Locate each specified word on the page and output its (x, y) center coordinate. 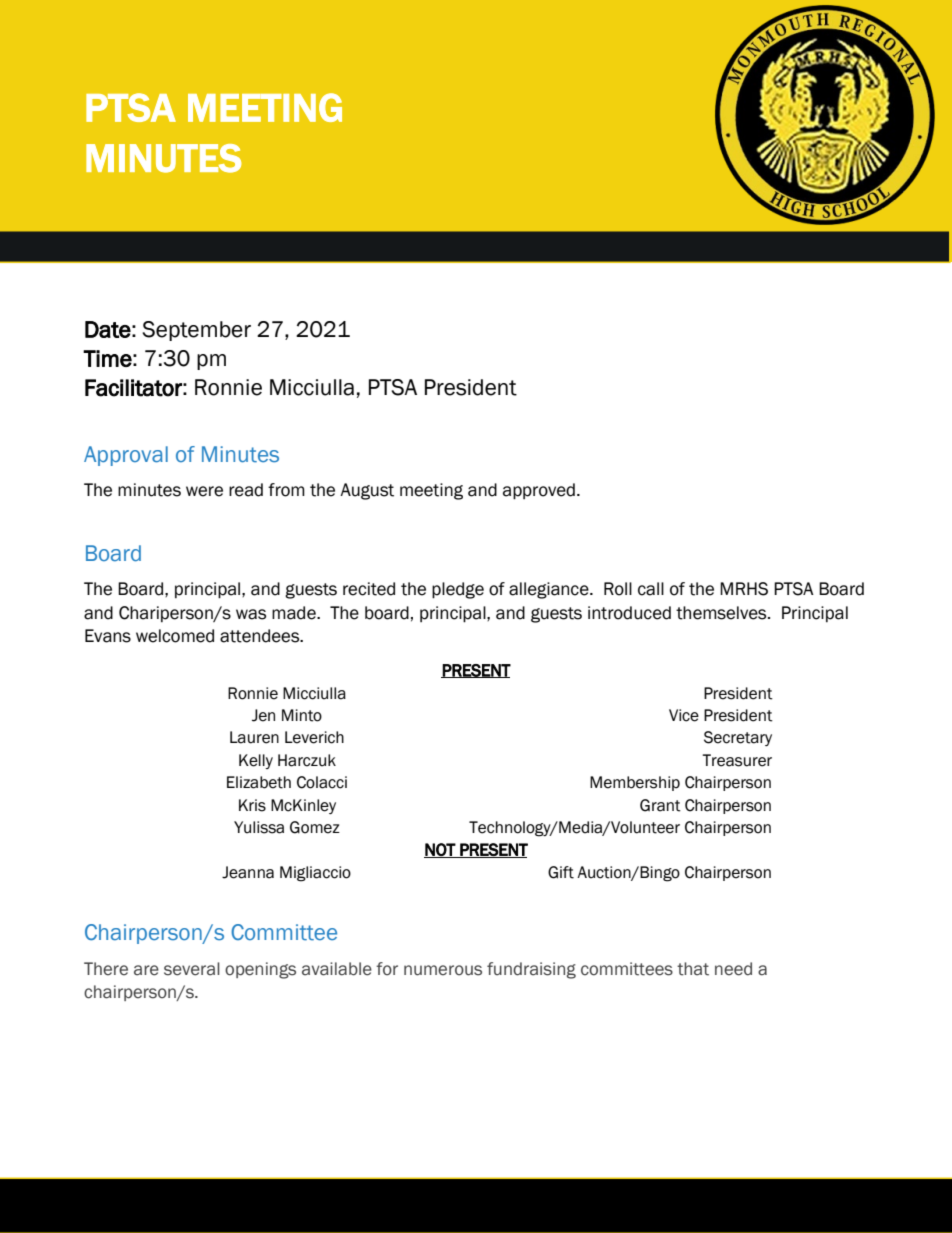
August (367, 491)
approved (539, 491)
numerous (443, 970)
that (693, 969)
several (192, 969)
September (196, 331)
